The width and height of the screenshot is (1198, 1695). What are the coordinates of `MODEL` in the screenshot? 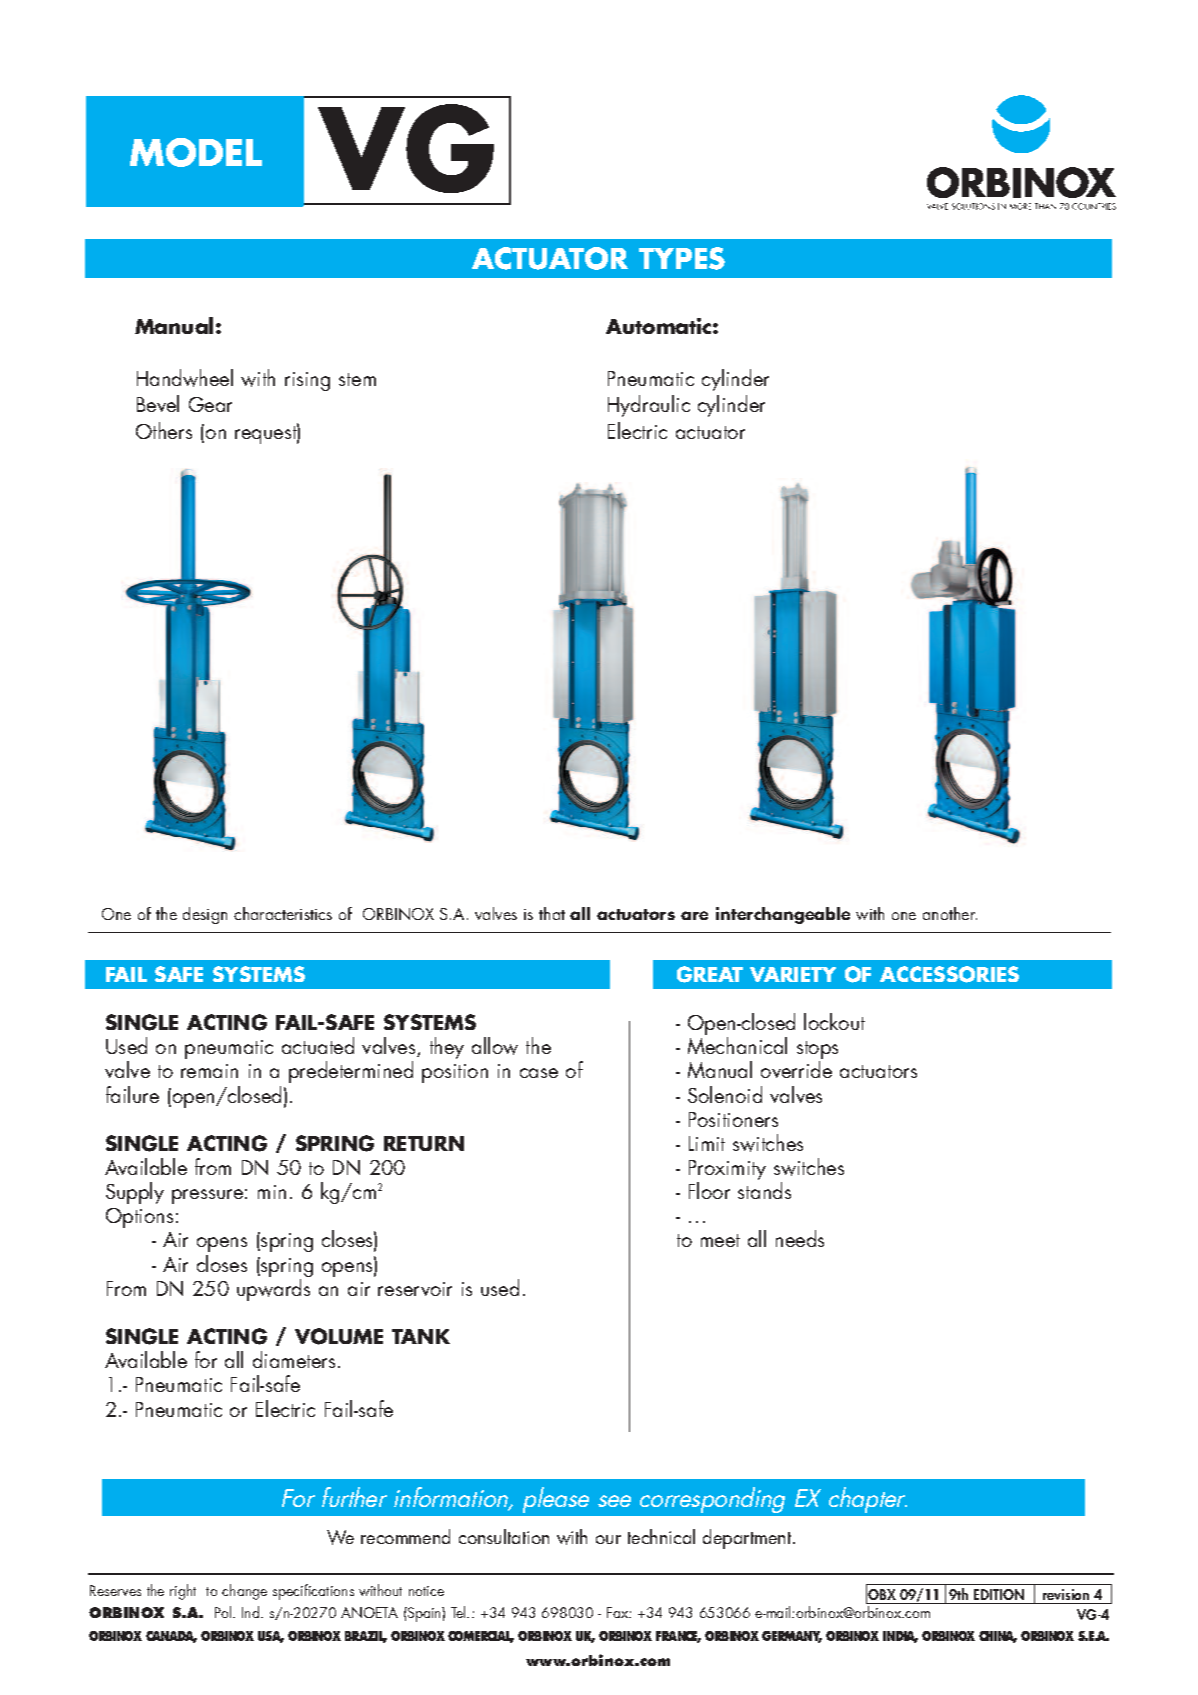 It's located at (196, 152).
